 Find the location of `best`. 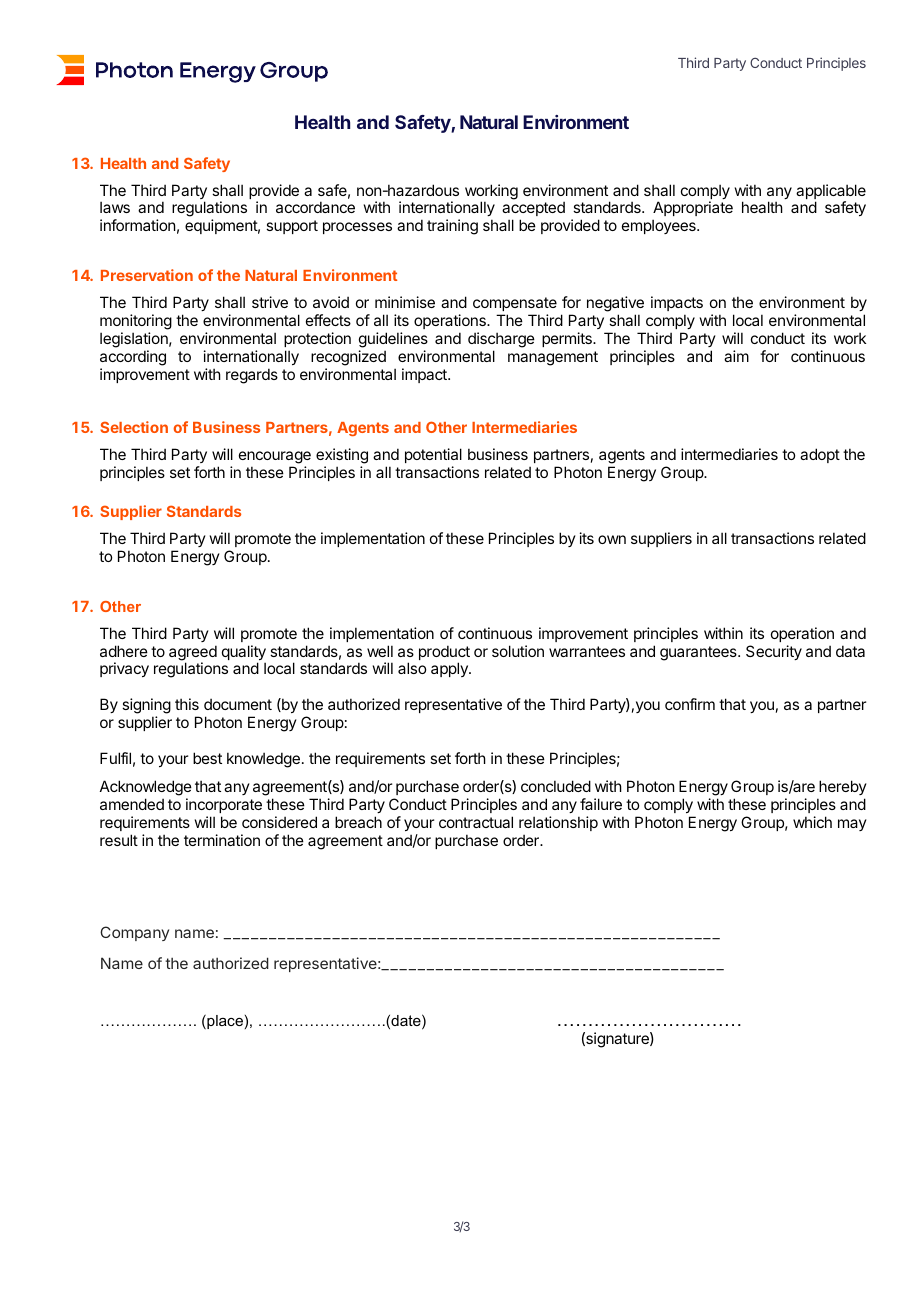

best is located at coordinates (207, 758).
